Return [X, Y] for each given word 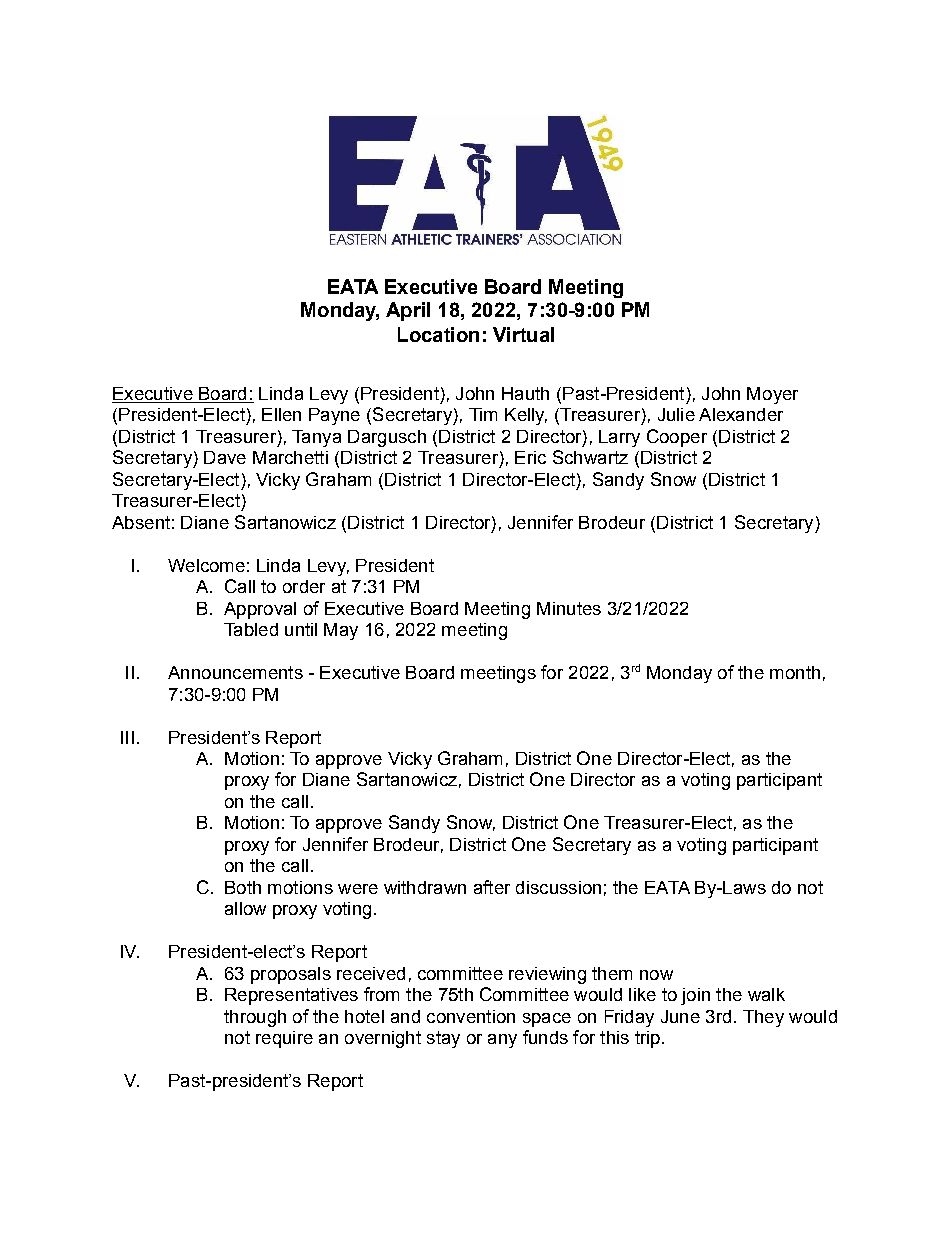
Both [243, 887]
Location [438, 334]
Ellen [281, 414]
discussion [558, 887]
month [795, 672]
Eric [530, 457]
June [680, 1016]
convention [471, 1016]
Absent [141, 522]
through [255, 1018]
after [492, 887]
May [341, 631]
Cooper [677, 438]
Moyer [772, 395]
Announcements [235, 672]
